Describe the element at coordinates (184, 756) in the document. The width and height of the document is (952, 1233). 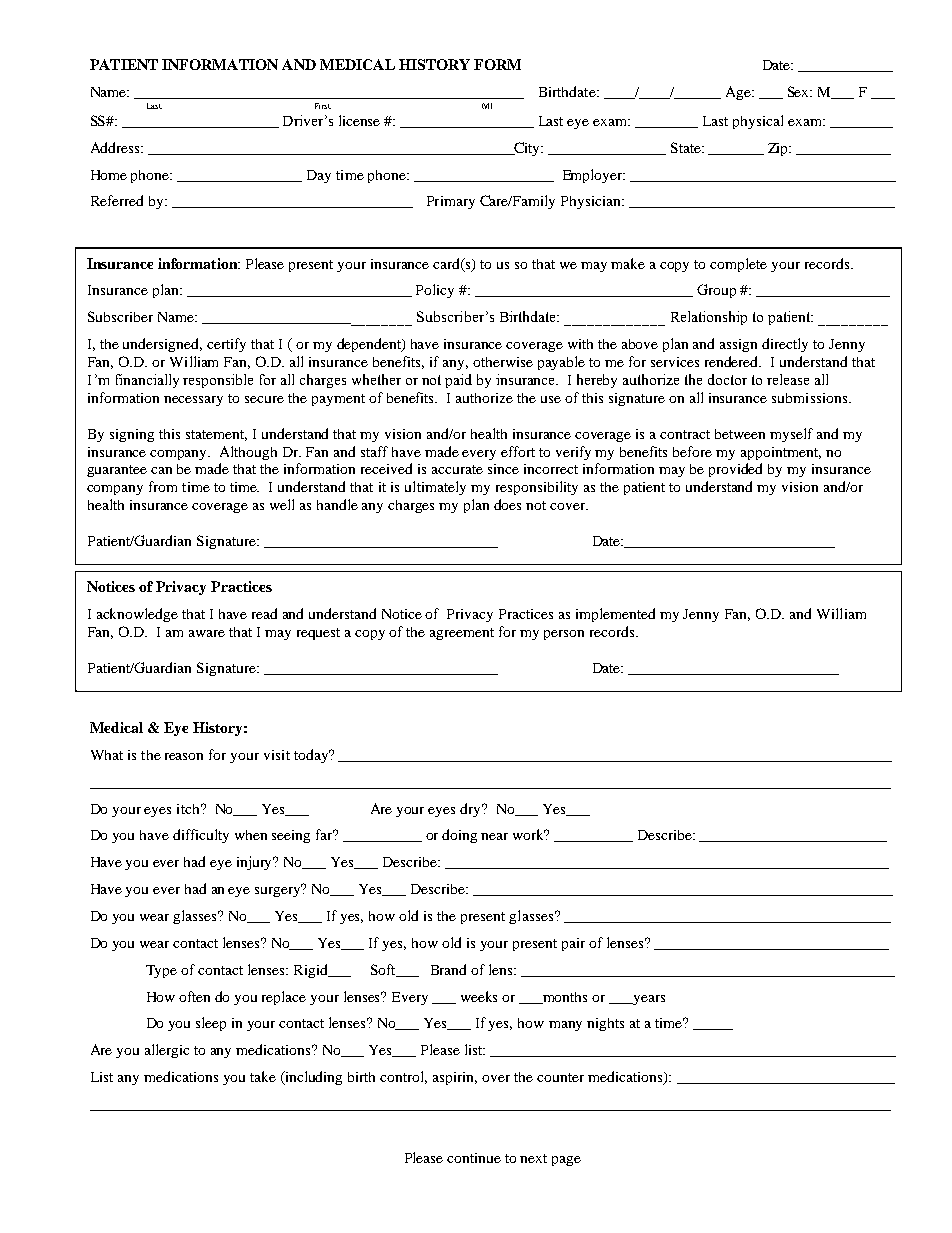
I see `reason` at that location.
